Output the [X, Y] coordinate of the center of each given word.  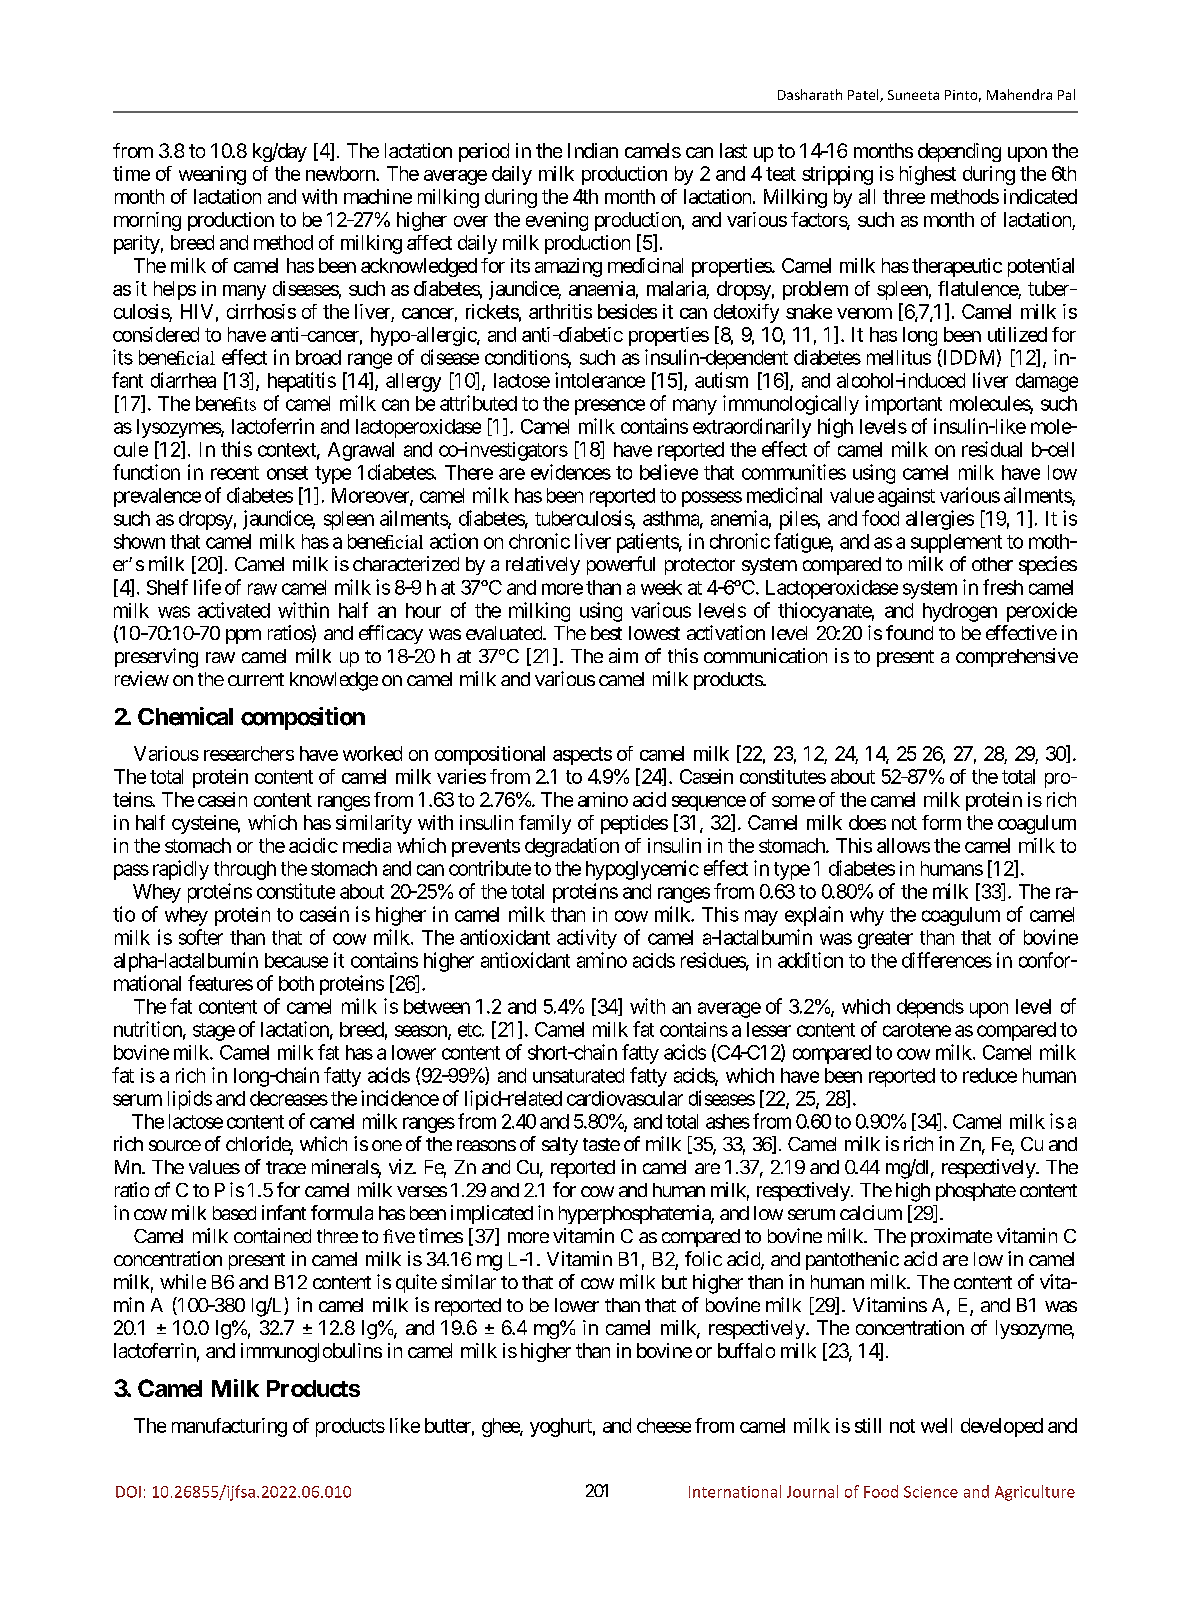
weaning [212, 175]
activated [234, 610]
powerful [621, 565]
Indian [593, 150]
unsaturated [578, 1075]
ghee [501, 1427]
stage [214, 1032]
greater [885, 940]
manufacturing [229, 1427]
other [992, 564]
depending [959, 152]
